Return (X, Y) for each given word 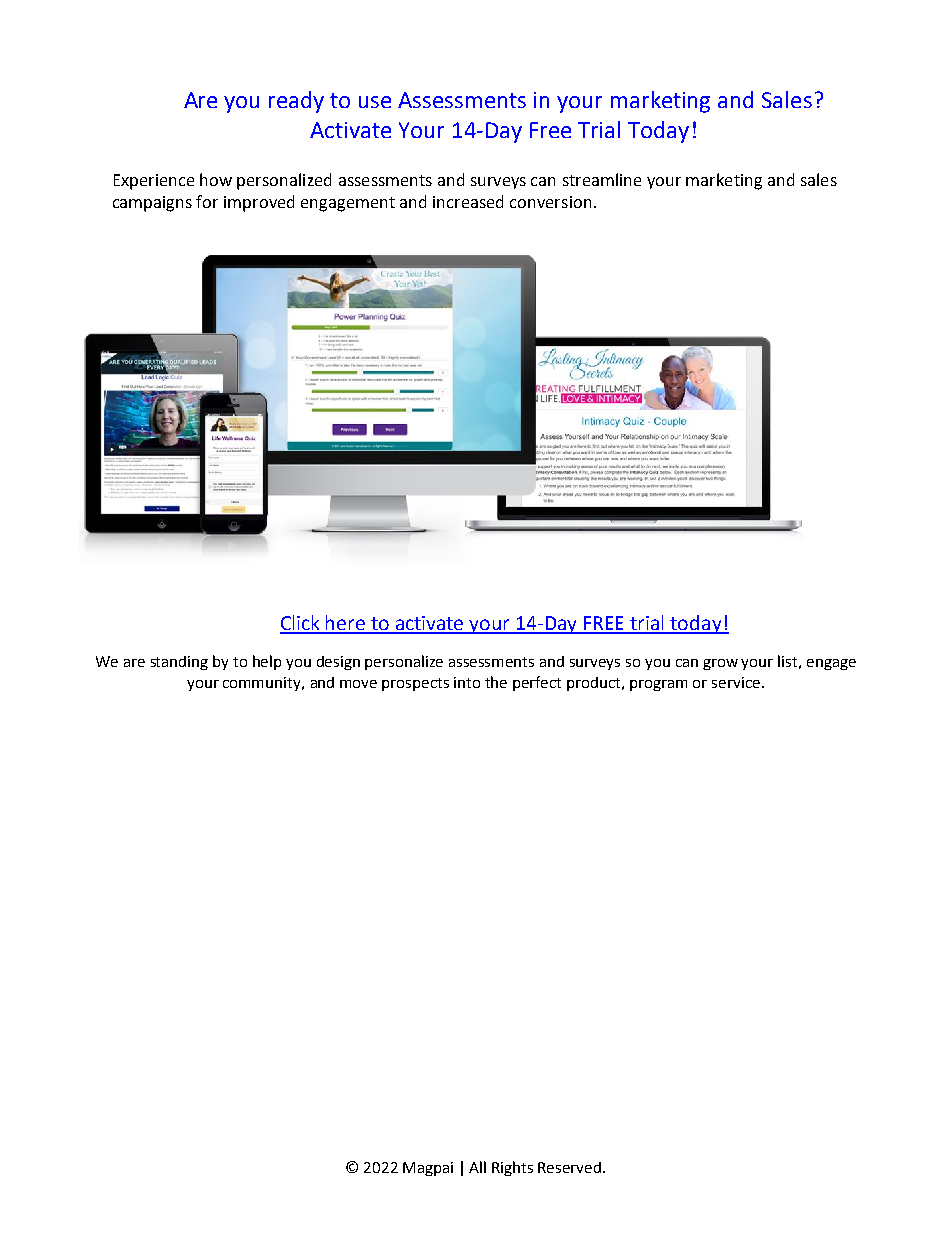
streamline (602, 179)
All (477, 1167)
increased (468, 201)
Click (301, 624)
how (216, 179)
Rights (512, 1168)
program (658, 685)
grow (720, 664)
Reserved (571, 1167)
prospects (415, 684)
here (346, 624)
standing (179, 663)
